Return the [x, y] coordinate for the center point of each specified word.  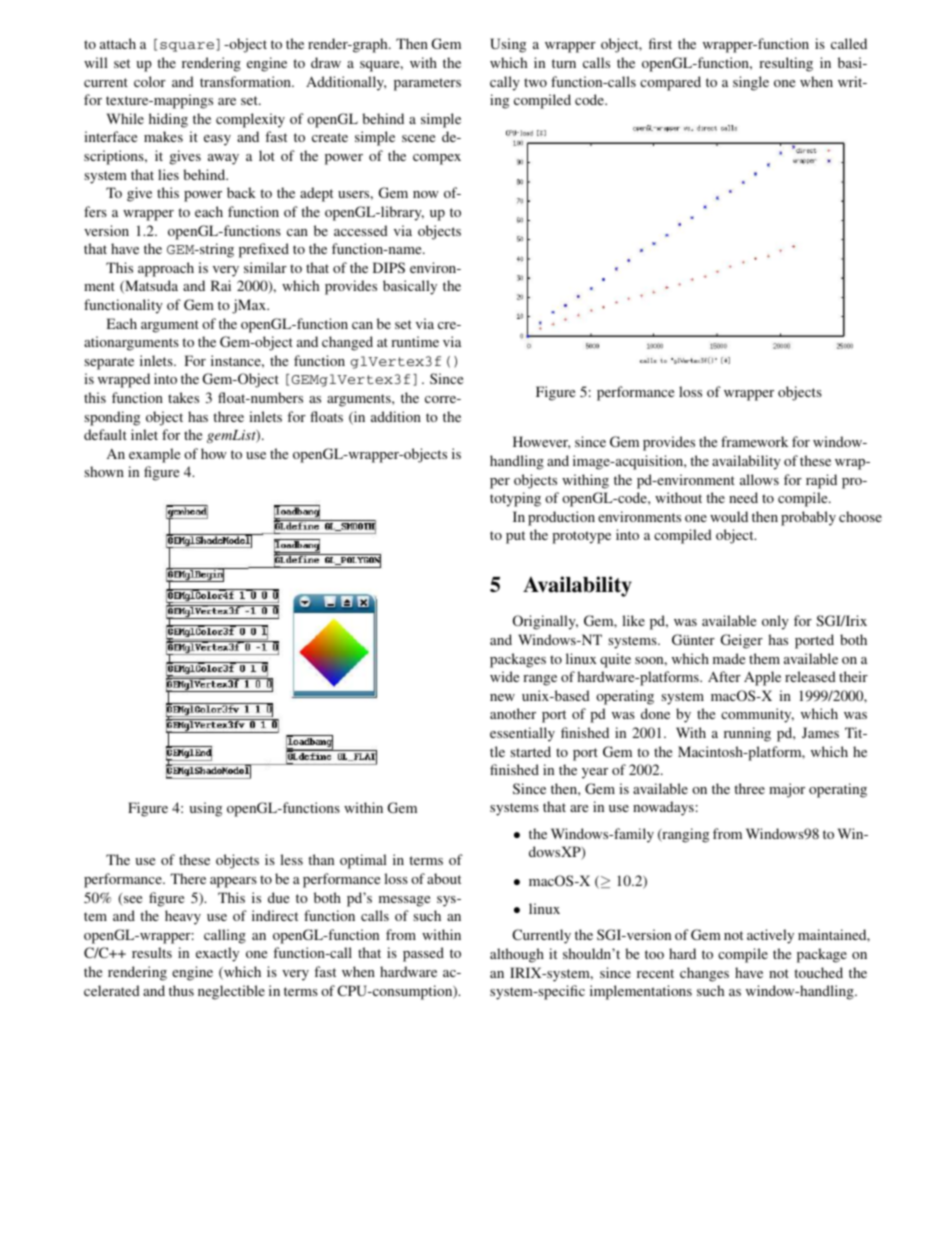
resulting [786, 64]
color [150, 81]
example [154, 455]
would [729, 516]
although [517, 955]
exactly [217, 954]
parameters [427, 84]
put [515, 537]
